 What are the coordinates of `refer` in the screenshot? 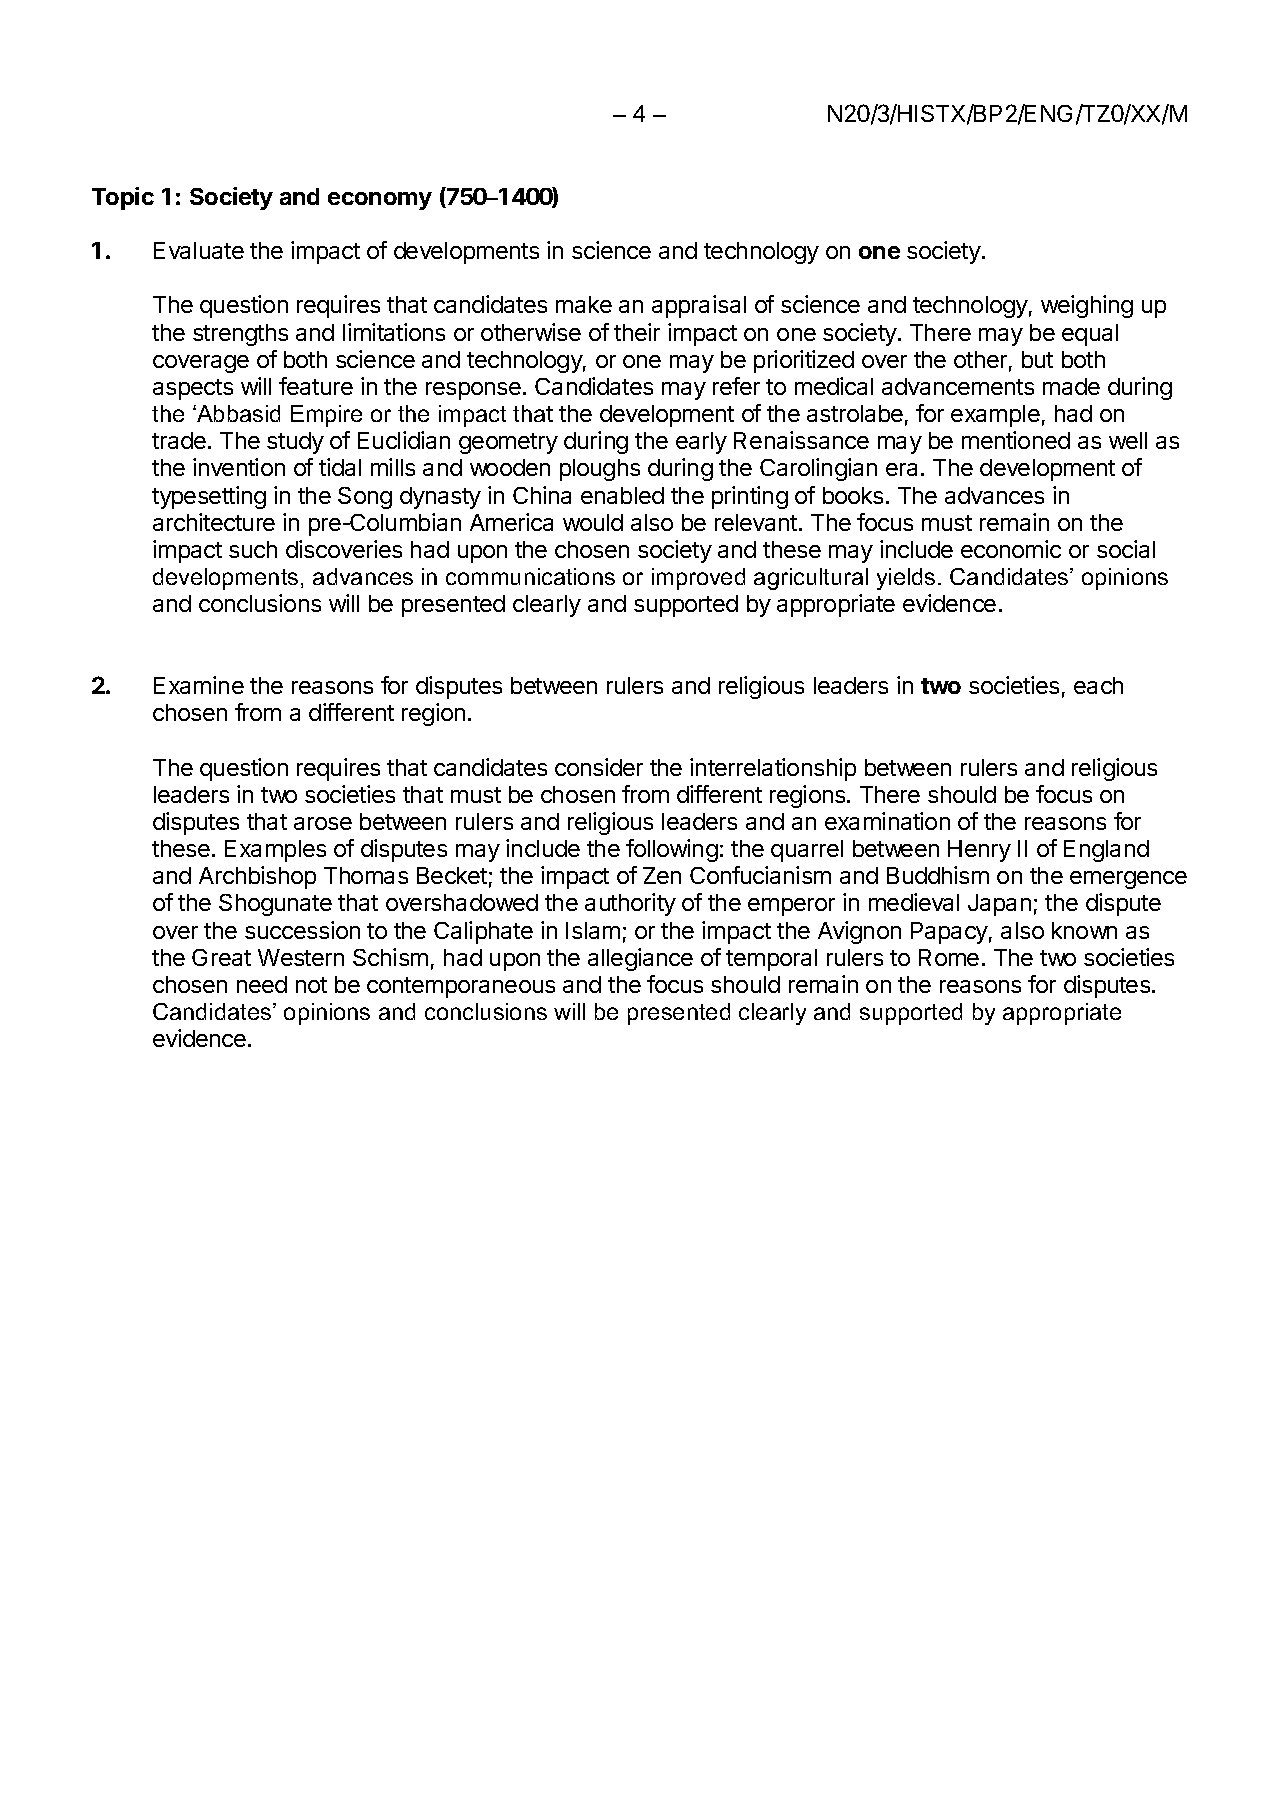 It's located at (736, 386).
